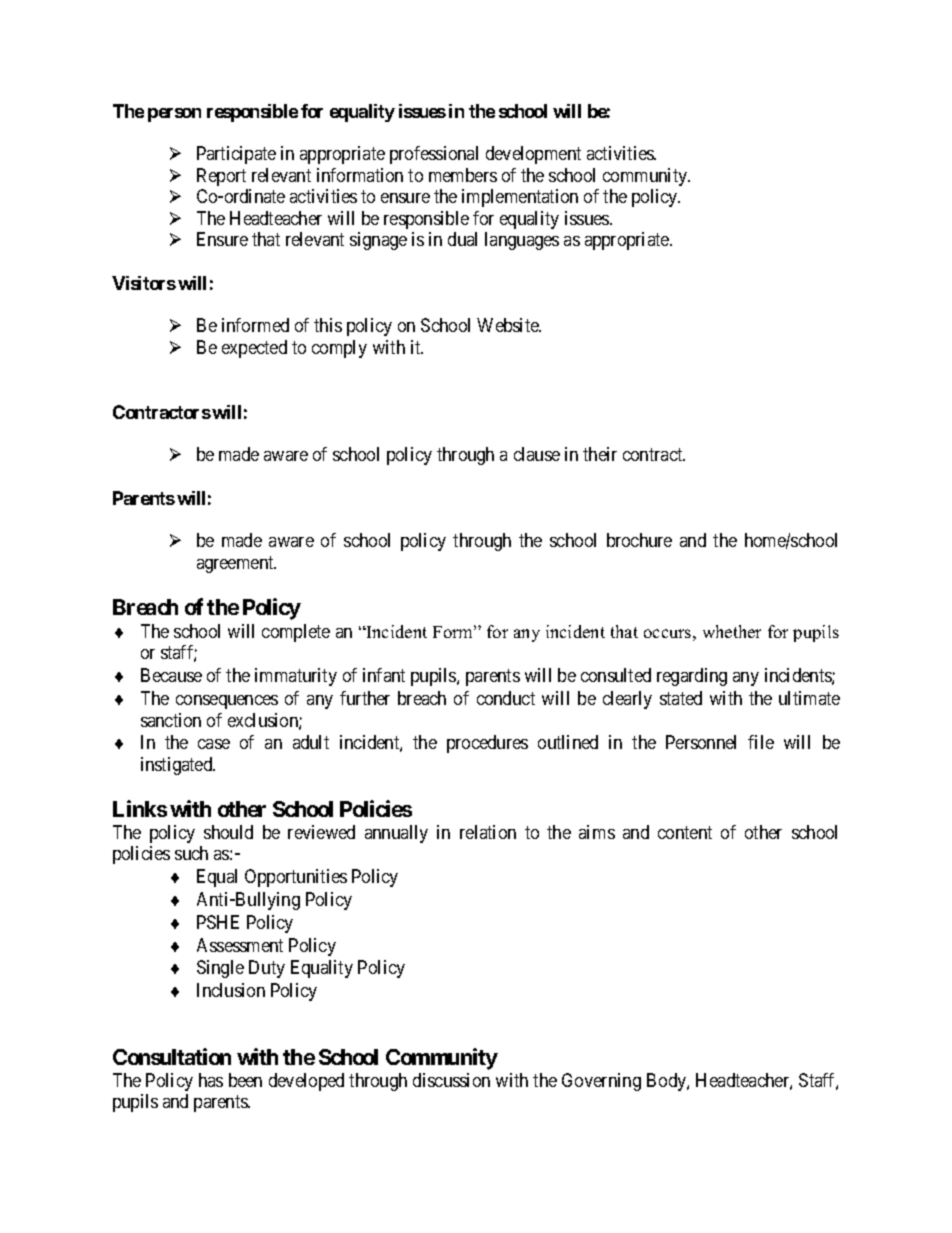  I want to click on development, so click(533, 155).
